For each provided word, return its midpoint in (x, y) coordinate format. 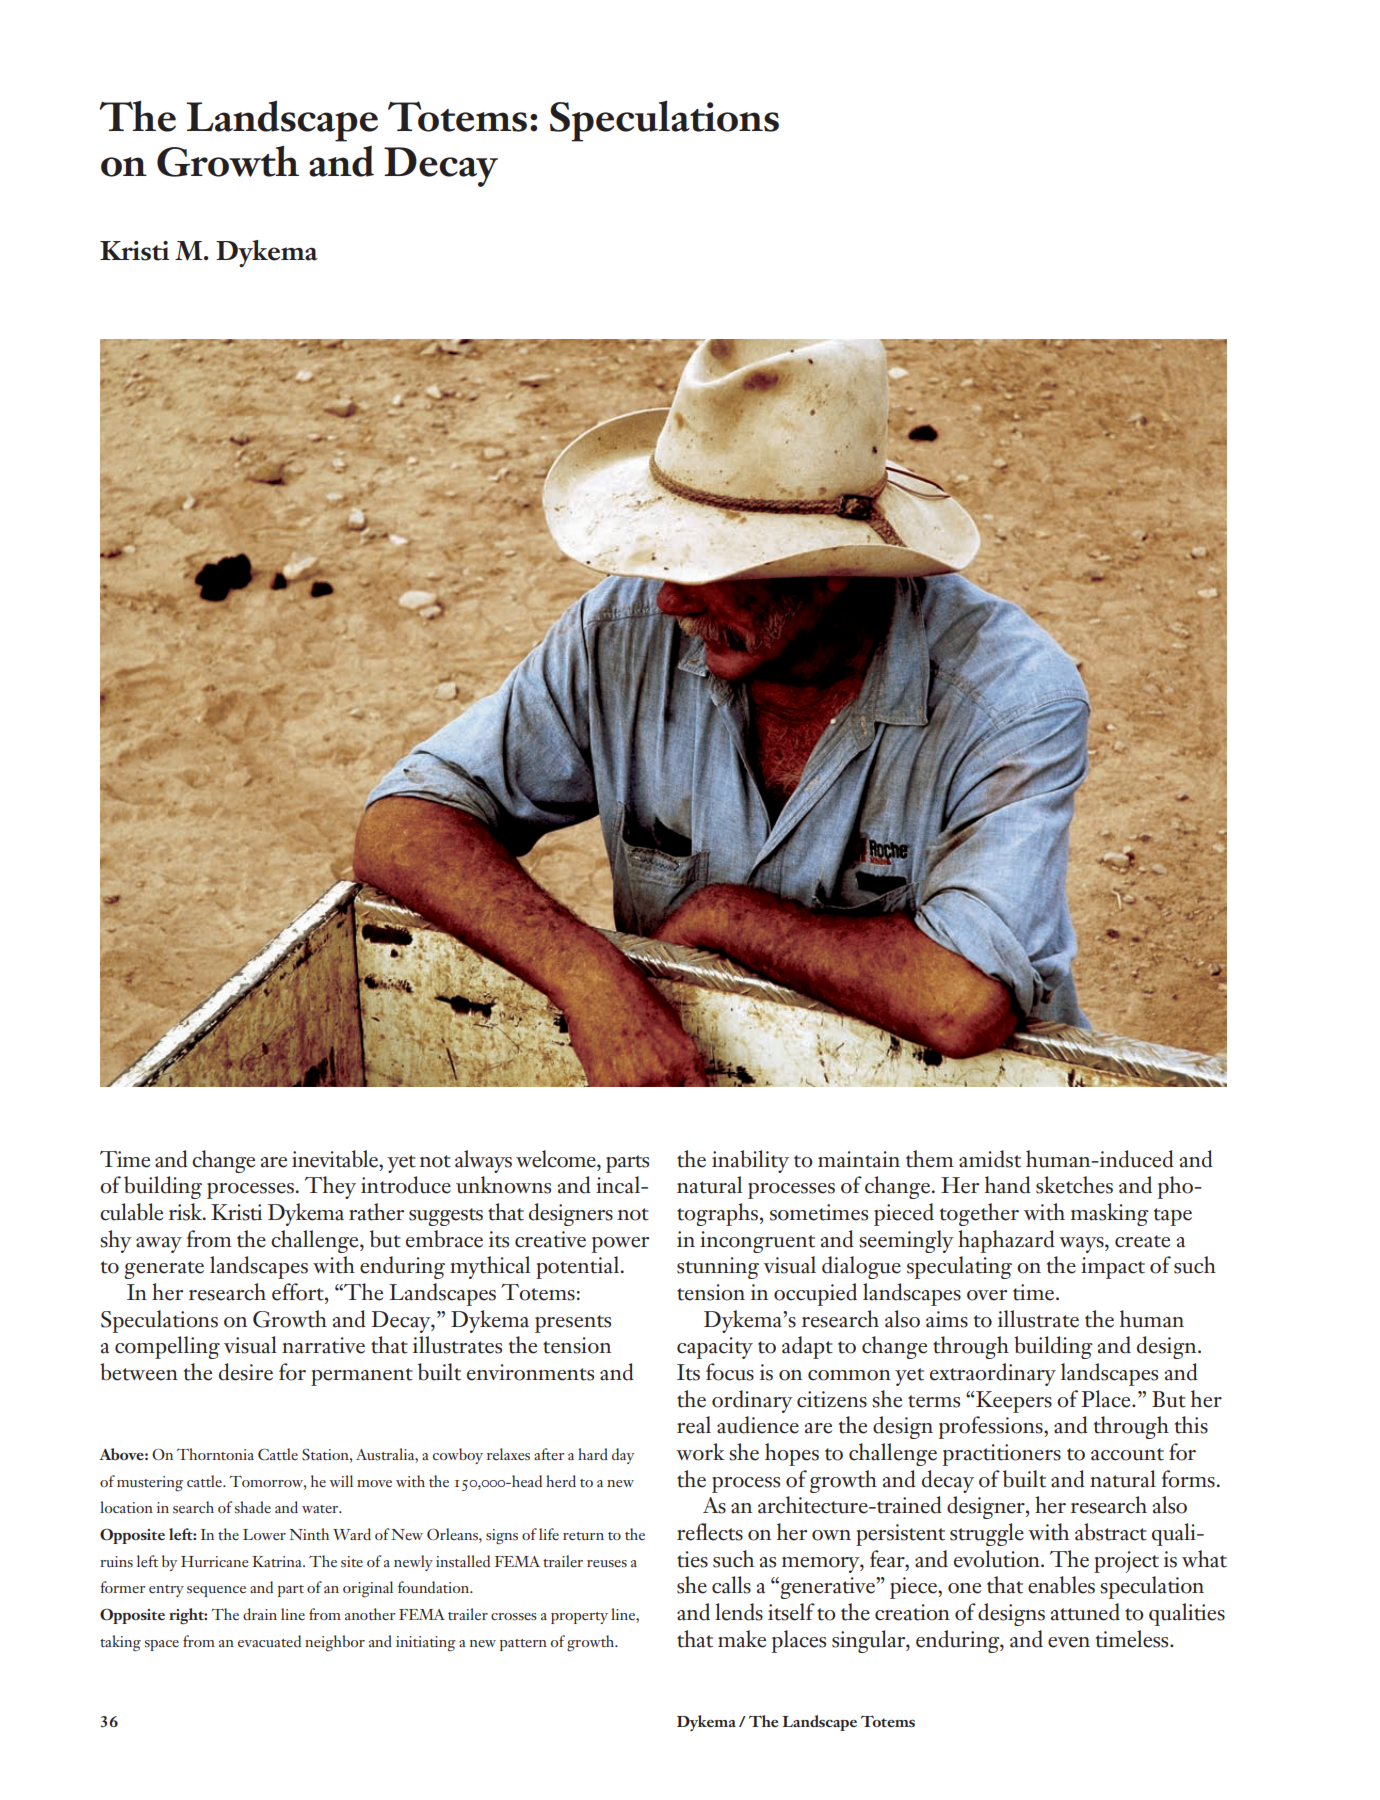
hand (1008, 1185)
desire (246, 1372)
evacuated (269, 1641)
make (742, 1639)
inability (750, 1161)
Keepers (1014, 1402)
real (694, 1425)
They (330, 1187)
